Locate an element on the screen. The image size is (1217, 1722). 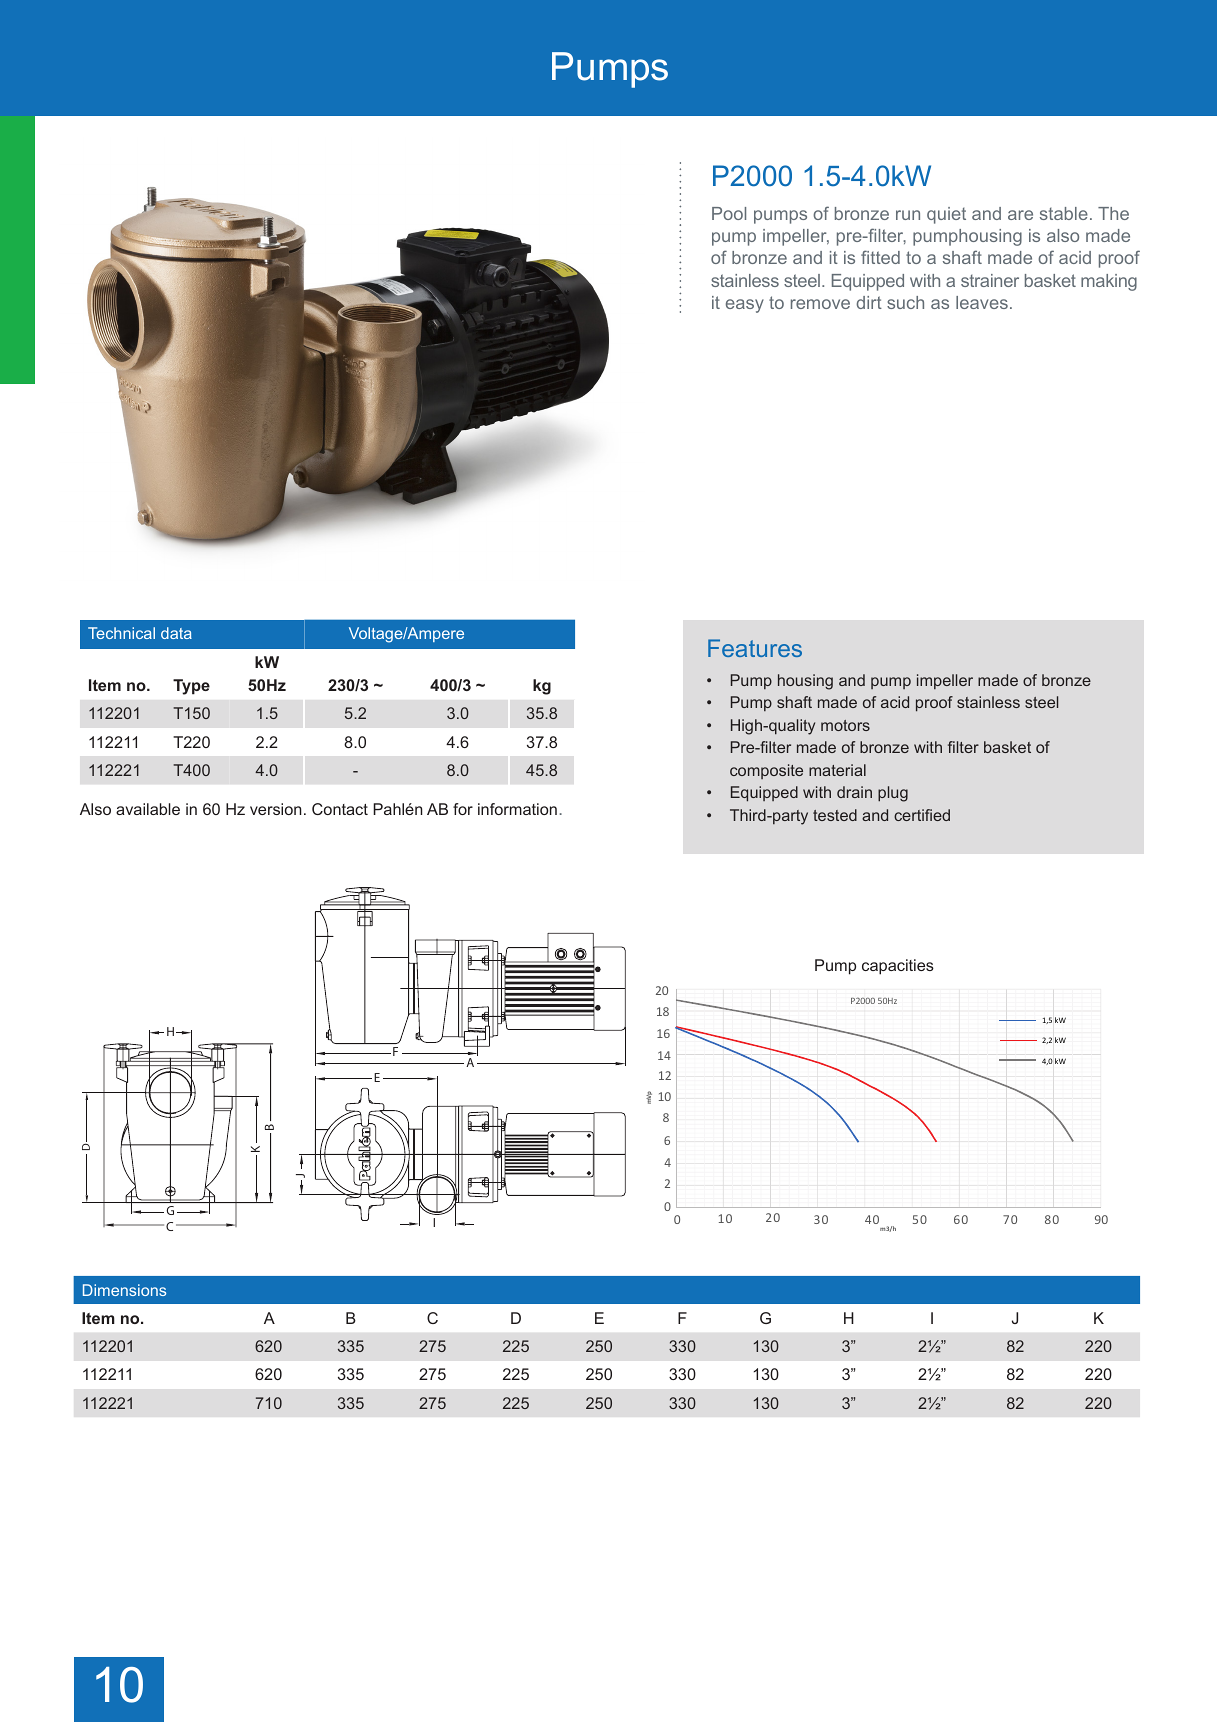
version is located at coordinates (276, 809).
